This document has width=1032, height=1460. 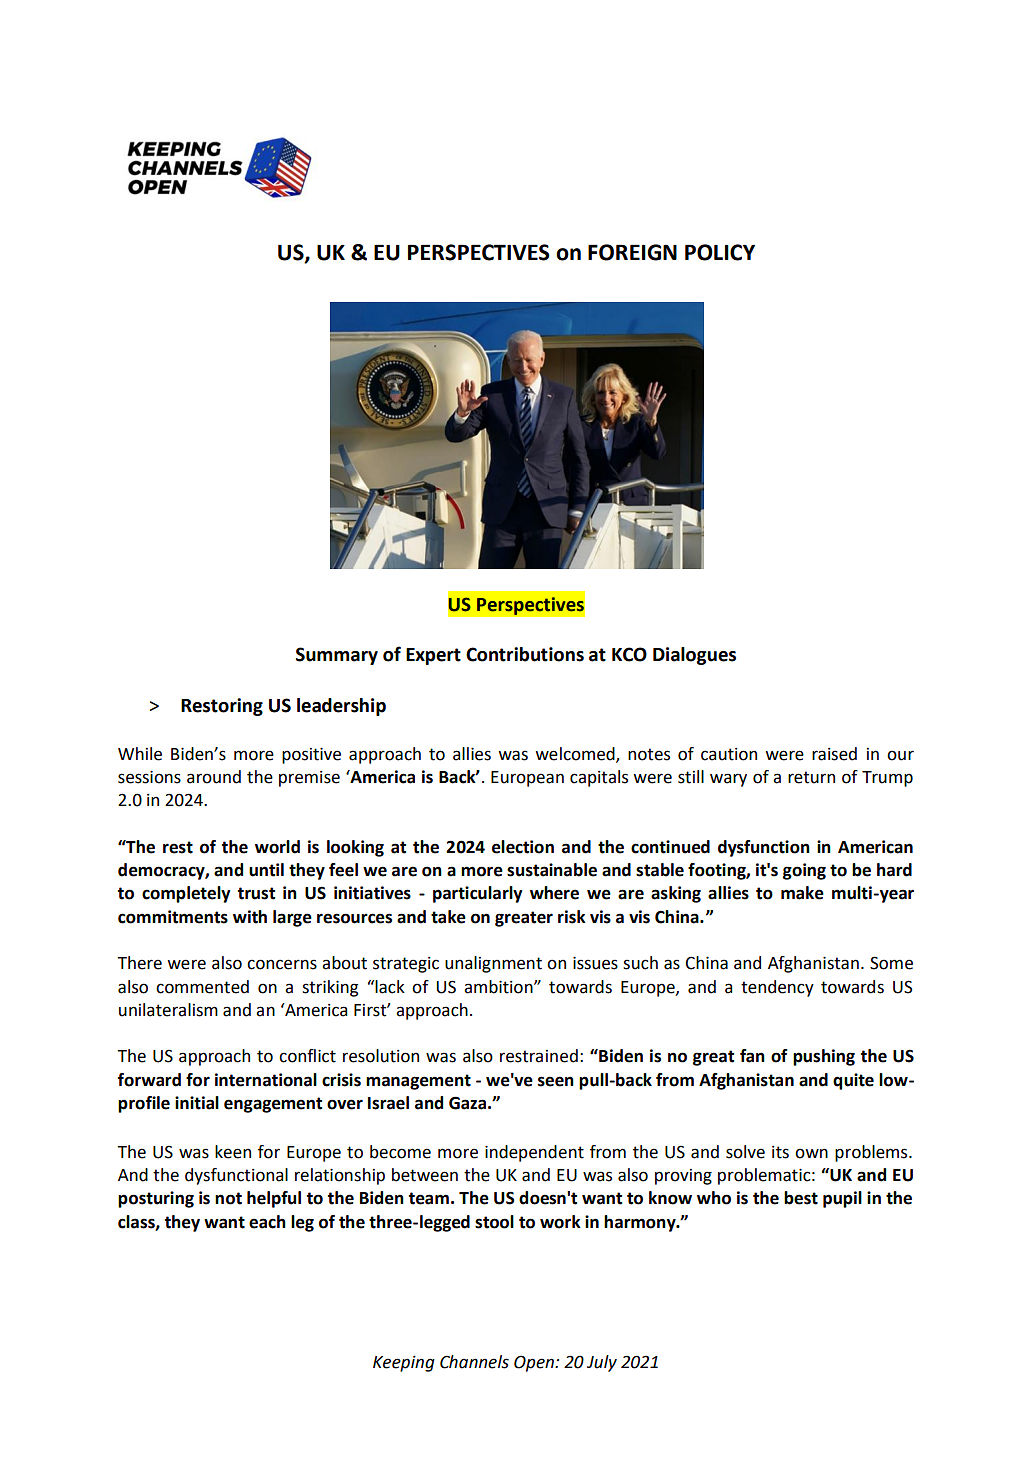 I want to click on around, so click(x=214, y=777).
